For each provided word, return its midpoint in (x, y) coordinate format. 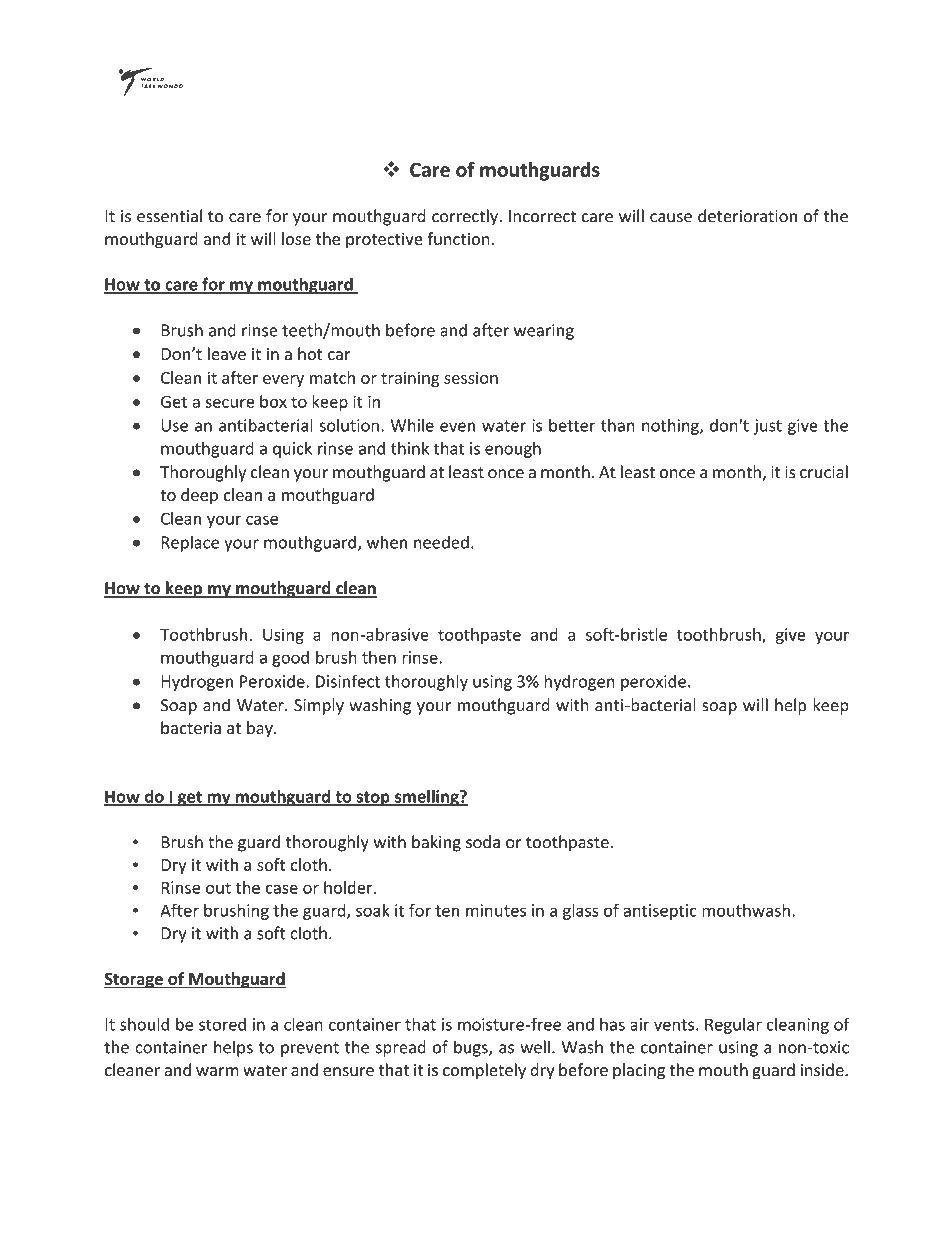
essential (169, 216)
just (768, 427)
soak (373, 910)
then (379, 657)
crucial (824, 472)
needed (441, 542)
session (471, 377)
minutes (496, 910)
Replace (190, 543)
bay (261, 729)
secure (229, 403)
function (458, 238)
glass (581, 911)
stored (222, 1024)
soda (483, 842)
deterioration (747, 216)
